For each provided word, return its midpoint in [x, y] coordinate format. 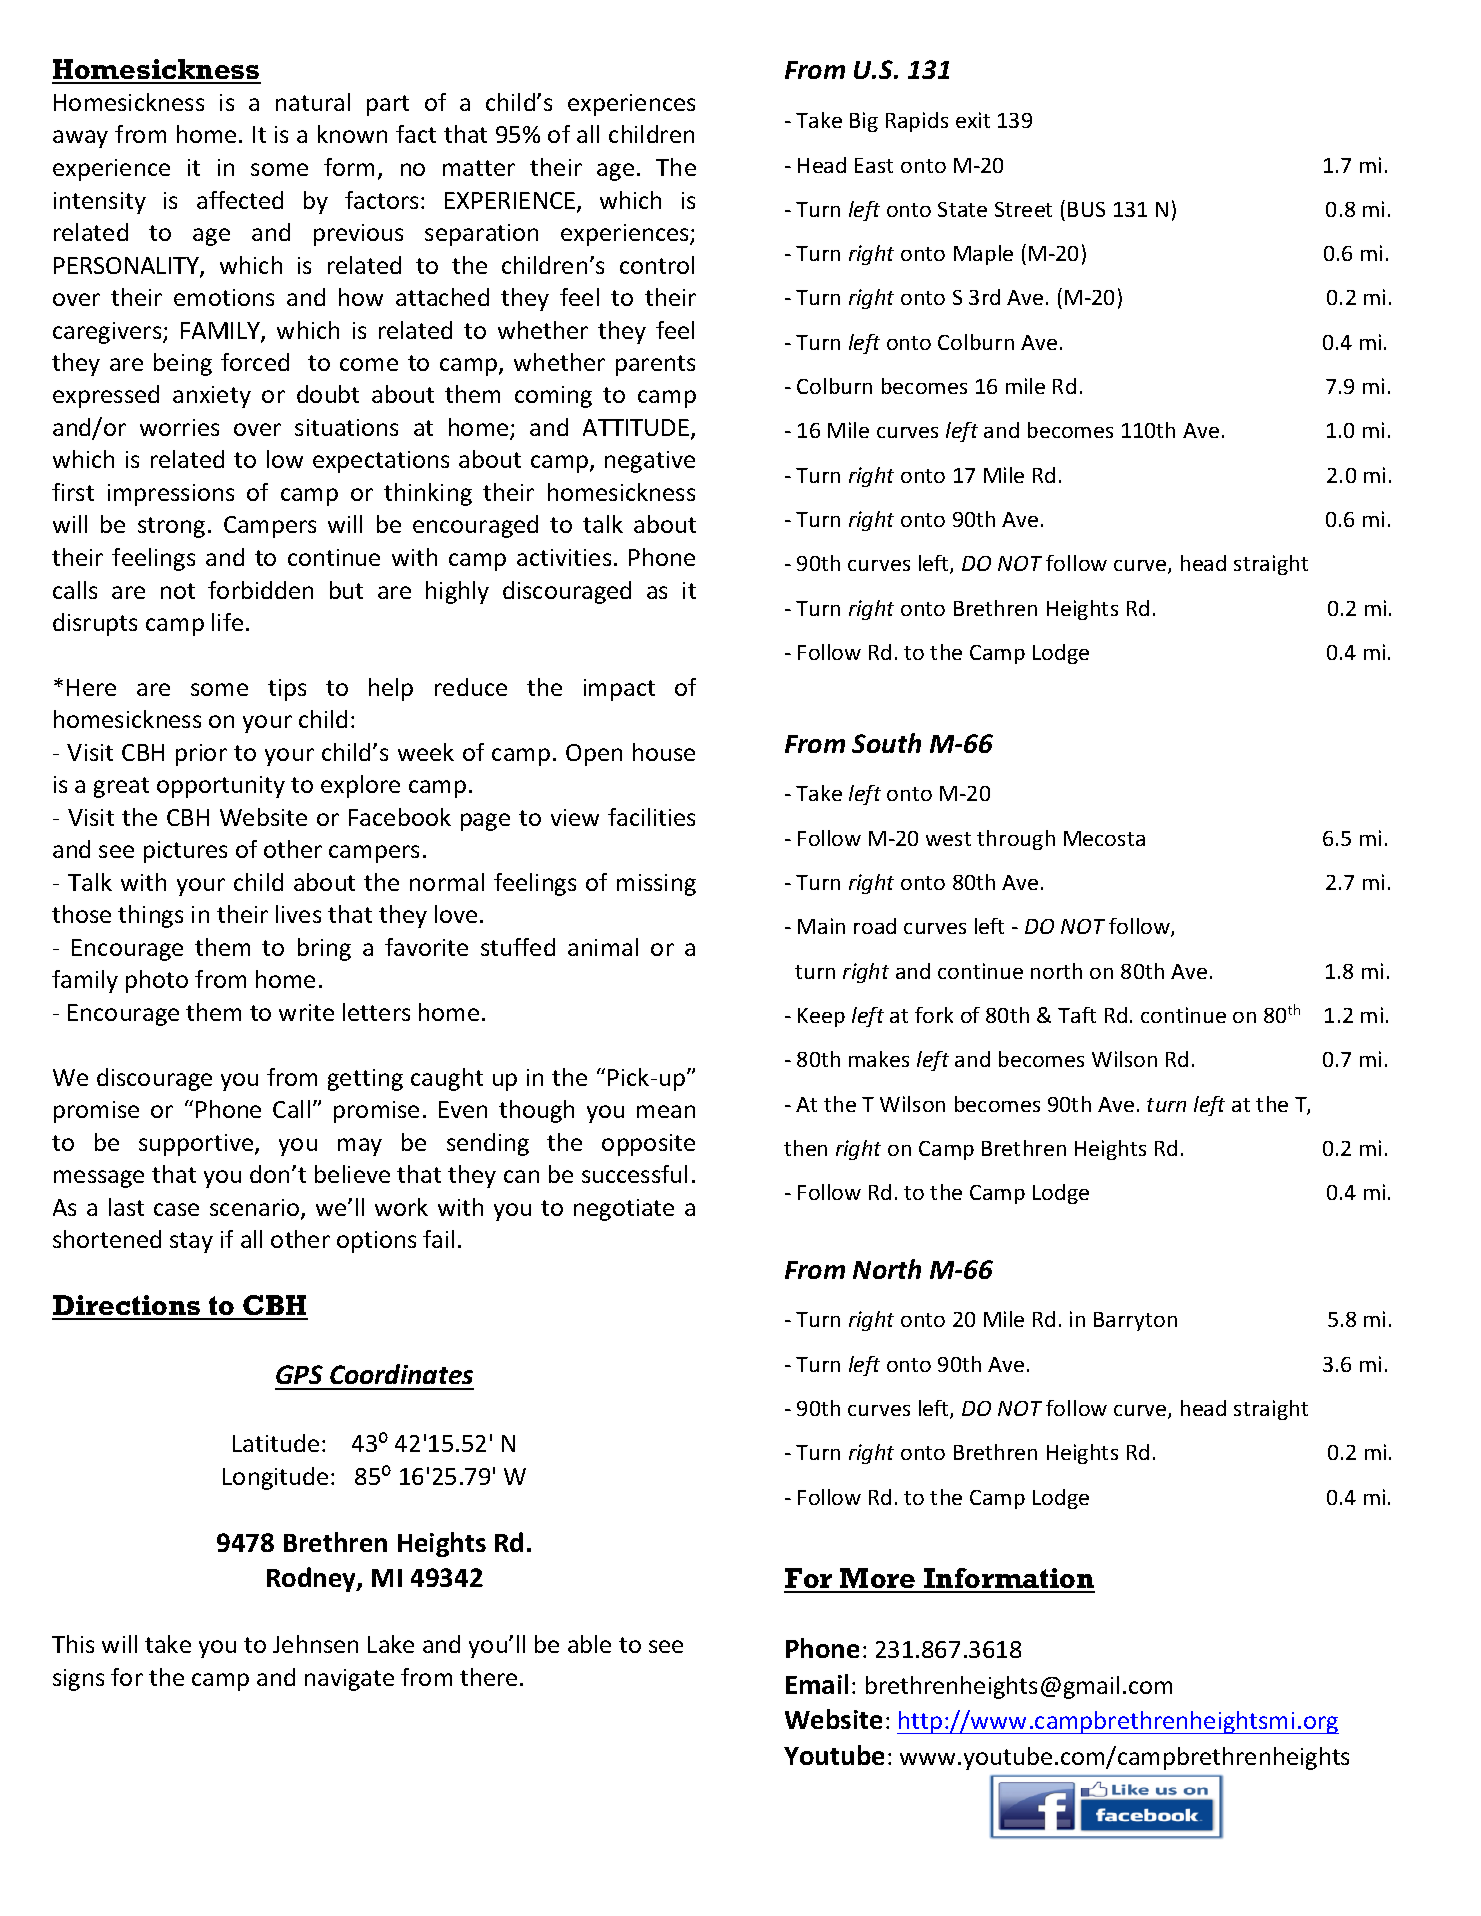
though [536, 1111]
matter [479, 168]
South [886, 743]
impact [619, 690]
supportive [197, 1145]
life [227, 622]
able [589, 1644]
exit [973, 120]
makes [879, 1059]
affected [240, 200]
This [73, 1644]
